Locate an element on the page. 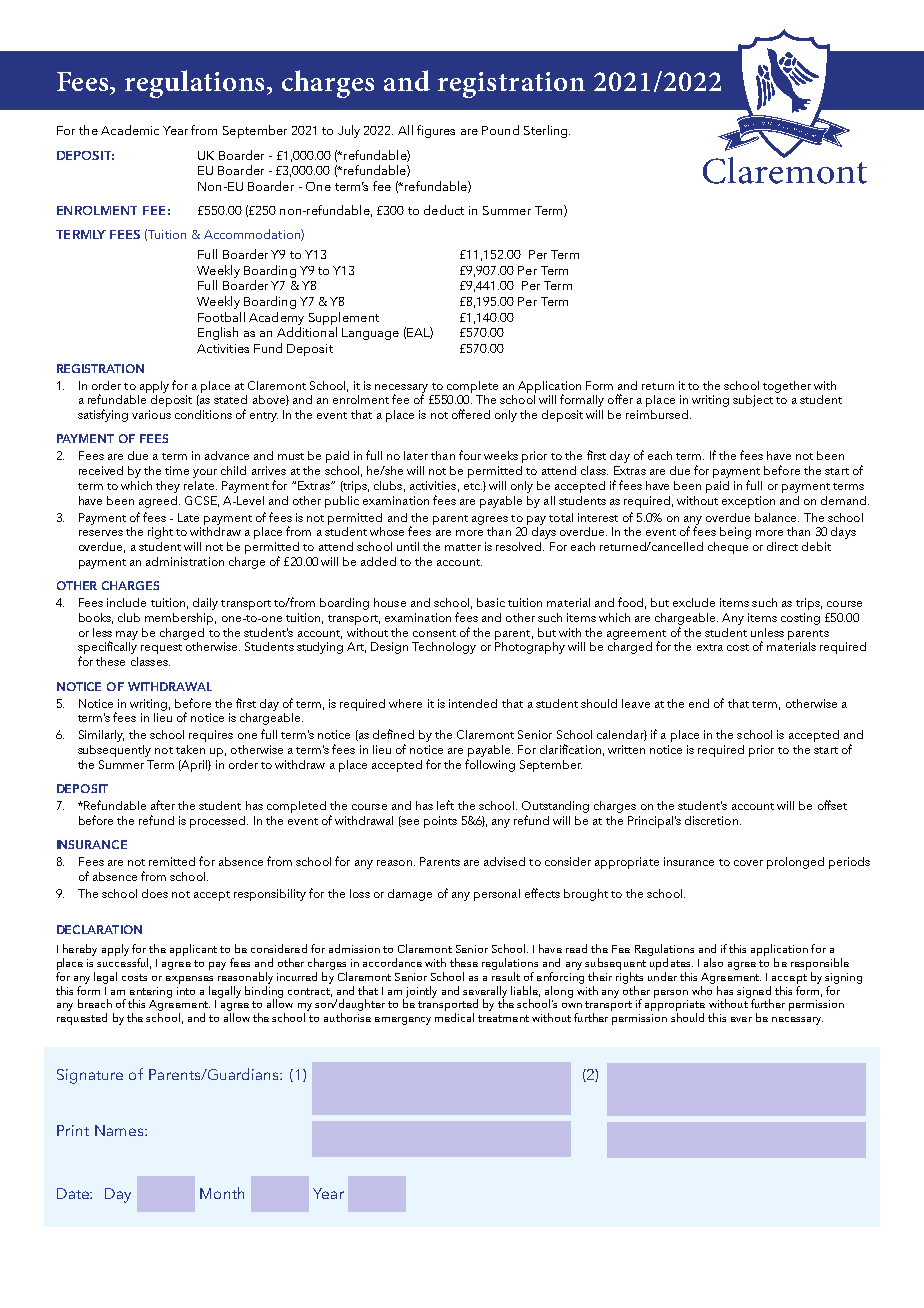 The image size is (924, 1308). Names is located at coordinates (119, 1130).
